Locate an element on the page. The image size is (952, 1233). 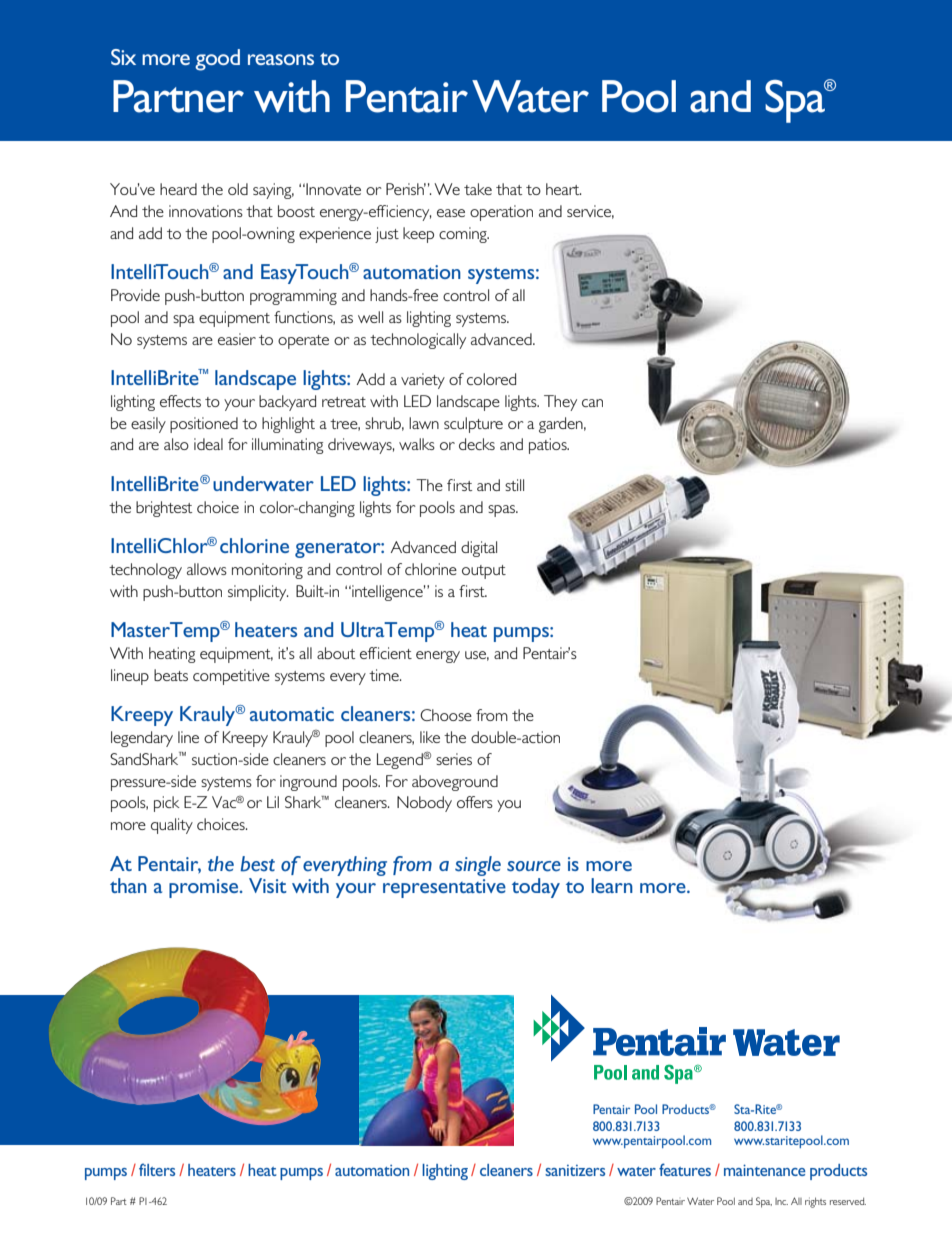
competitive is located at coordinates (231, 677).
